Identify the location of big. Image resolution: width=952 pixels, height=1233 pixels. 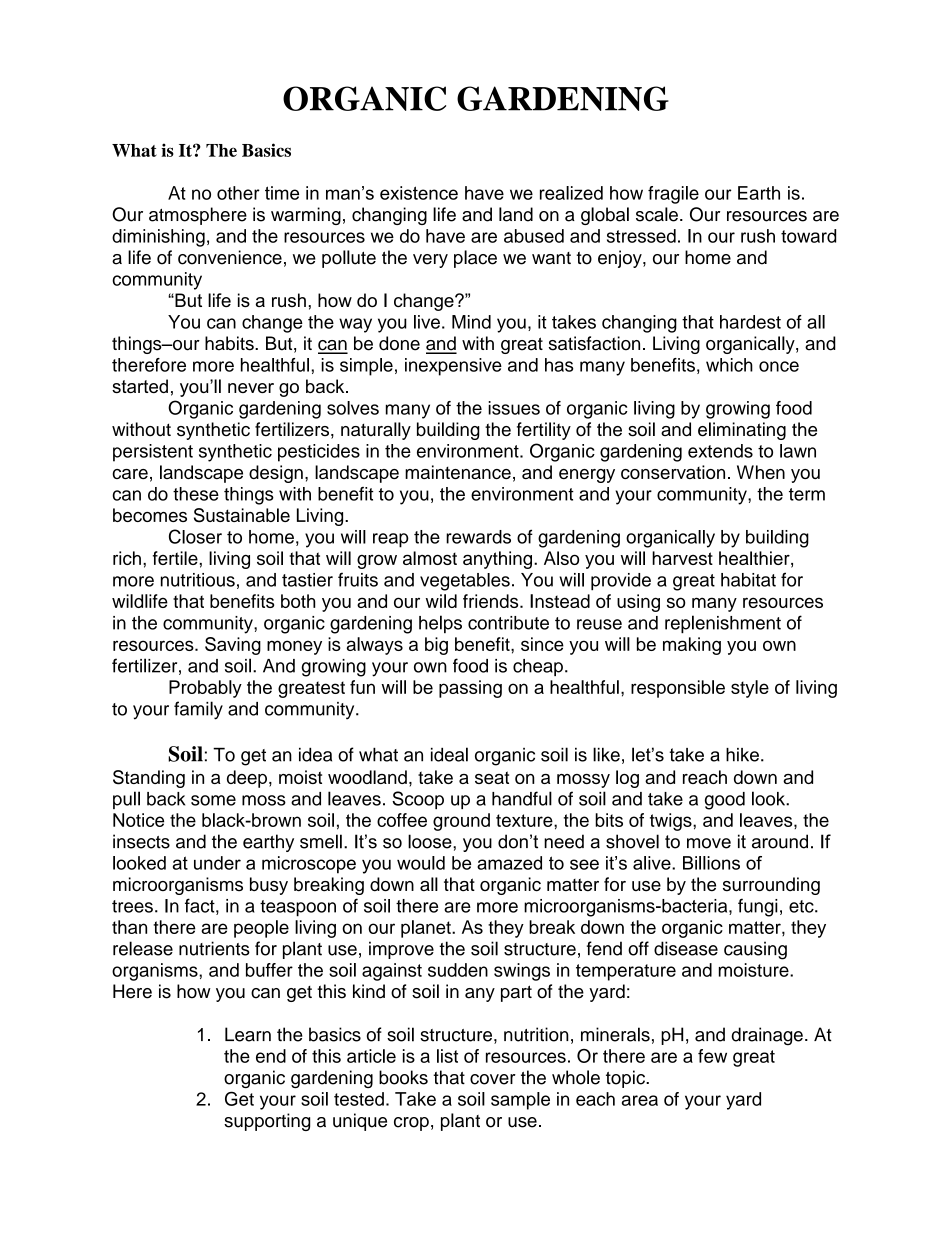
(436, 646).
